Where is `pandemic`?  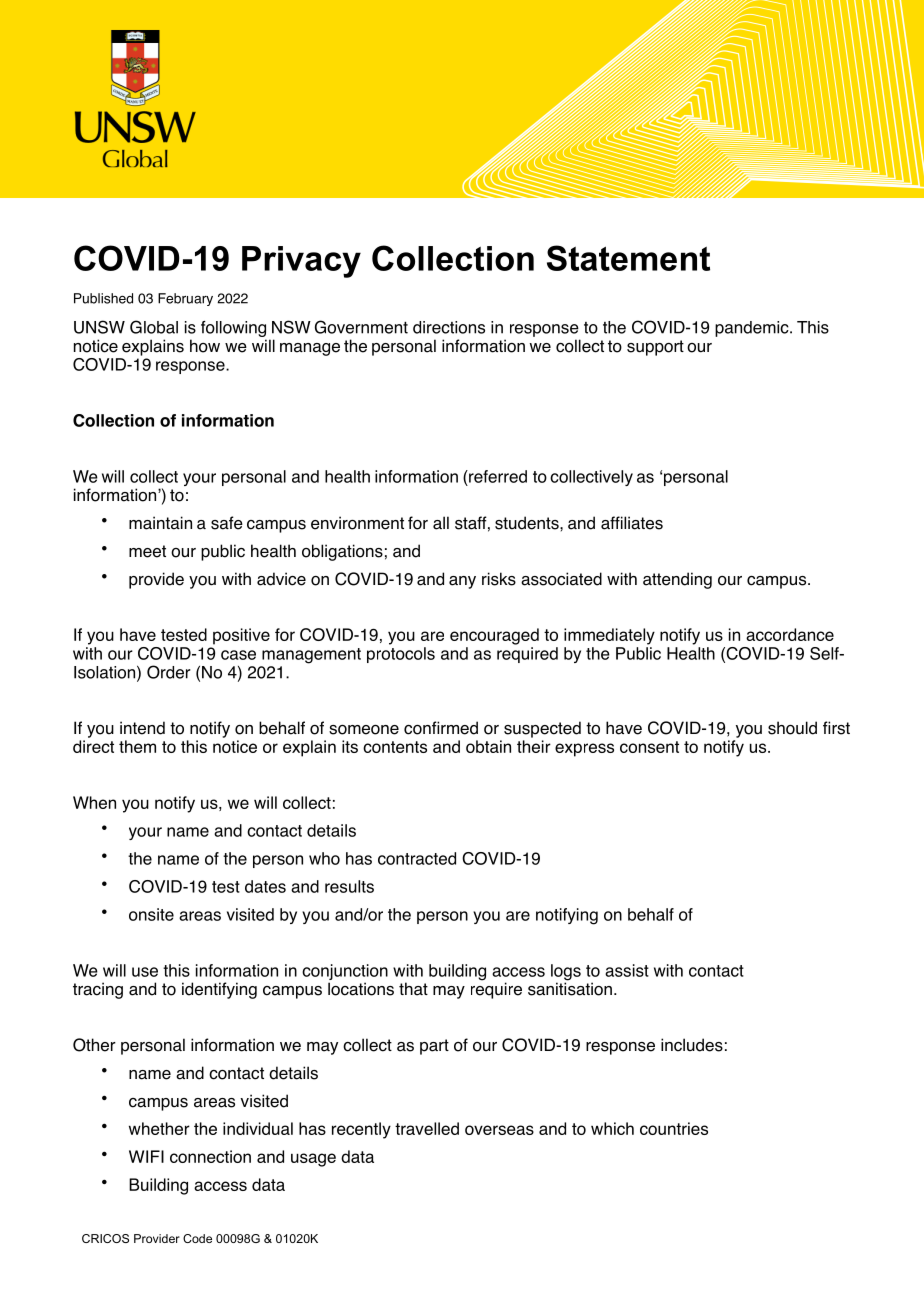
pandemic is located at coordinates (753, 329).
